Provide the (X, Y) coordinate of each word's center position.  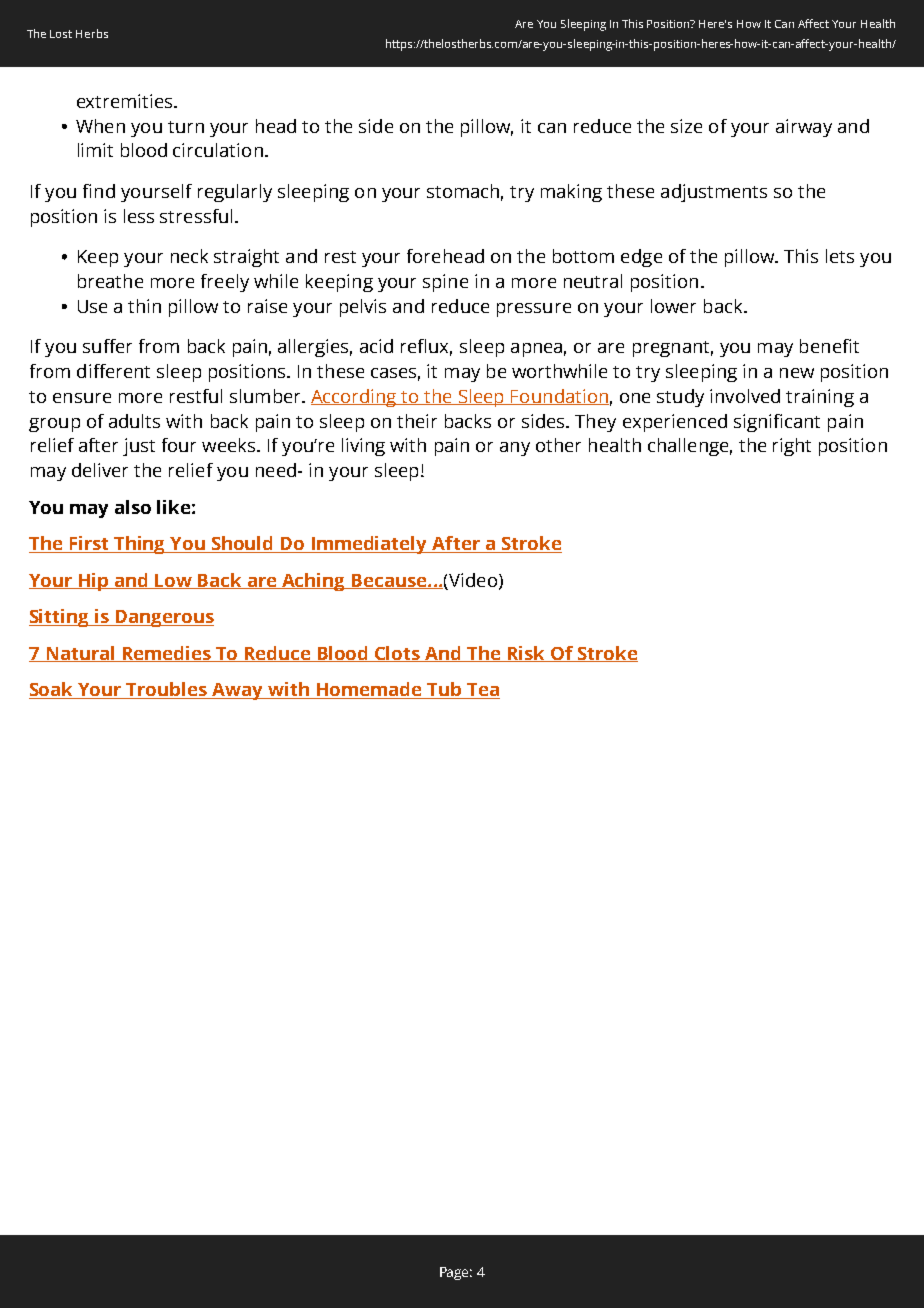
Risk (527, 654)
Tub (444, 690)
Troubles (167, 690)
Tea (482, 691)
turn (186, 127)
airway (804, 128)
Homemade (369, 690)
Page (456, 1273)
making (571, 193)
